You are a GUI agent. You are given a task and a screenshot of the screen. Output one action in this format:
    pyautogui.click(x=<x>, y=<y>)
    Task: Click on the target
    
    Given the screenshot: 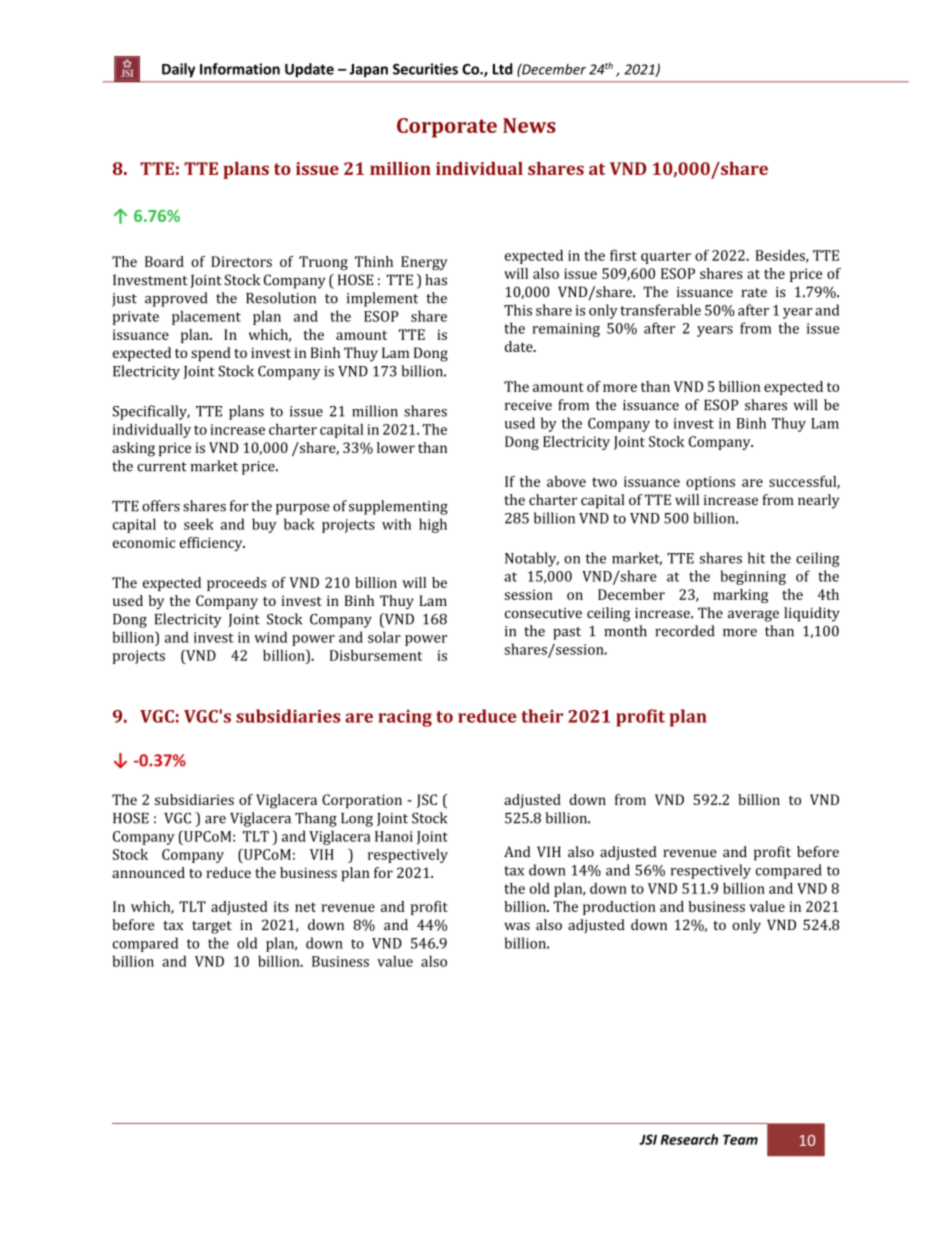 What is the action you would take?
    pyautogui.click(x=212, y=927)
